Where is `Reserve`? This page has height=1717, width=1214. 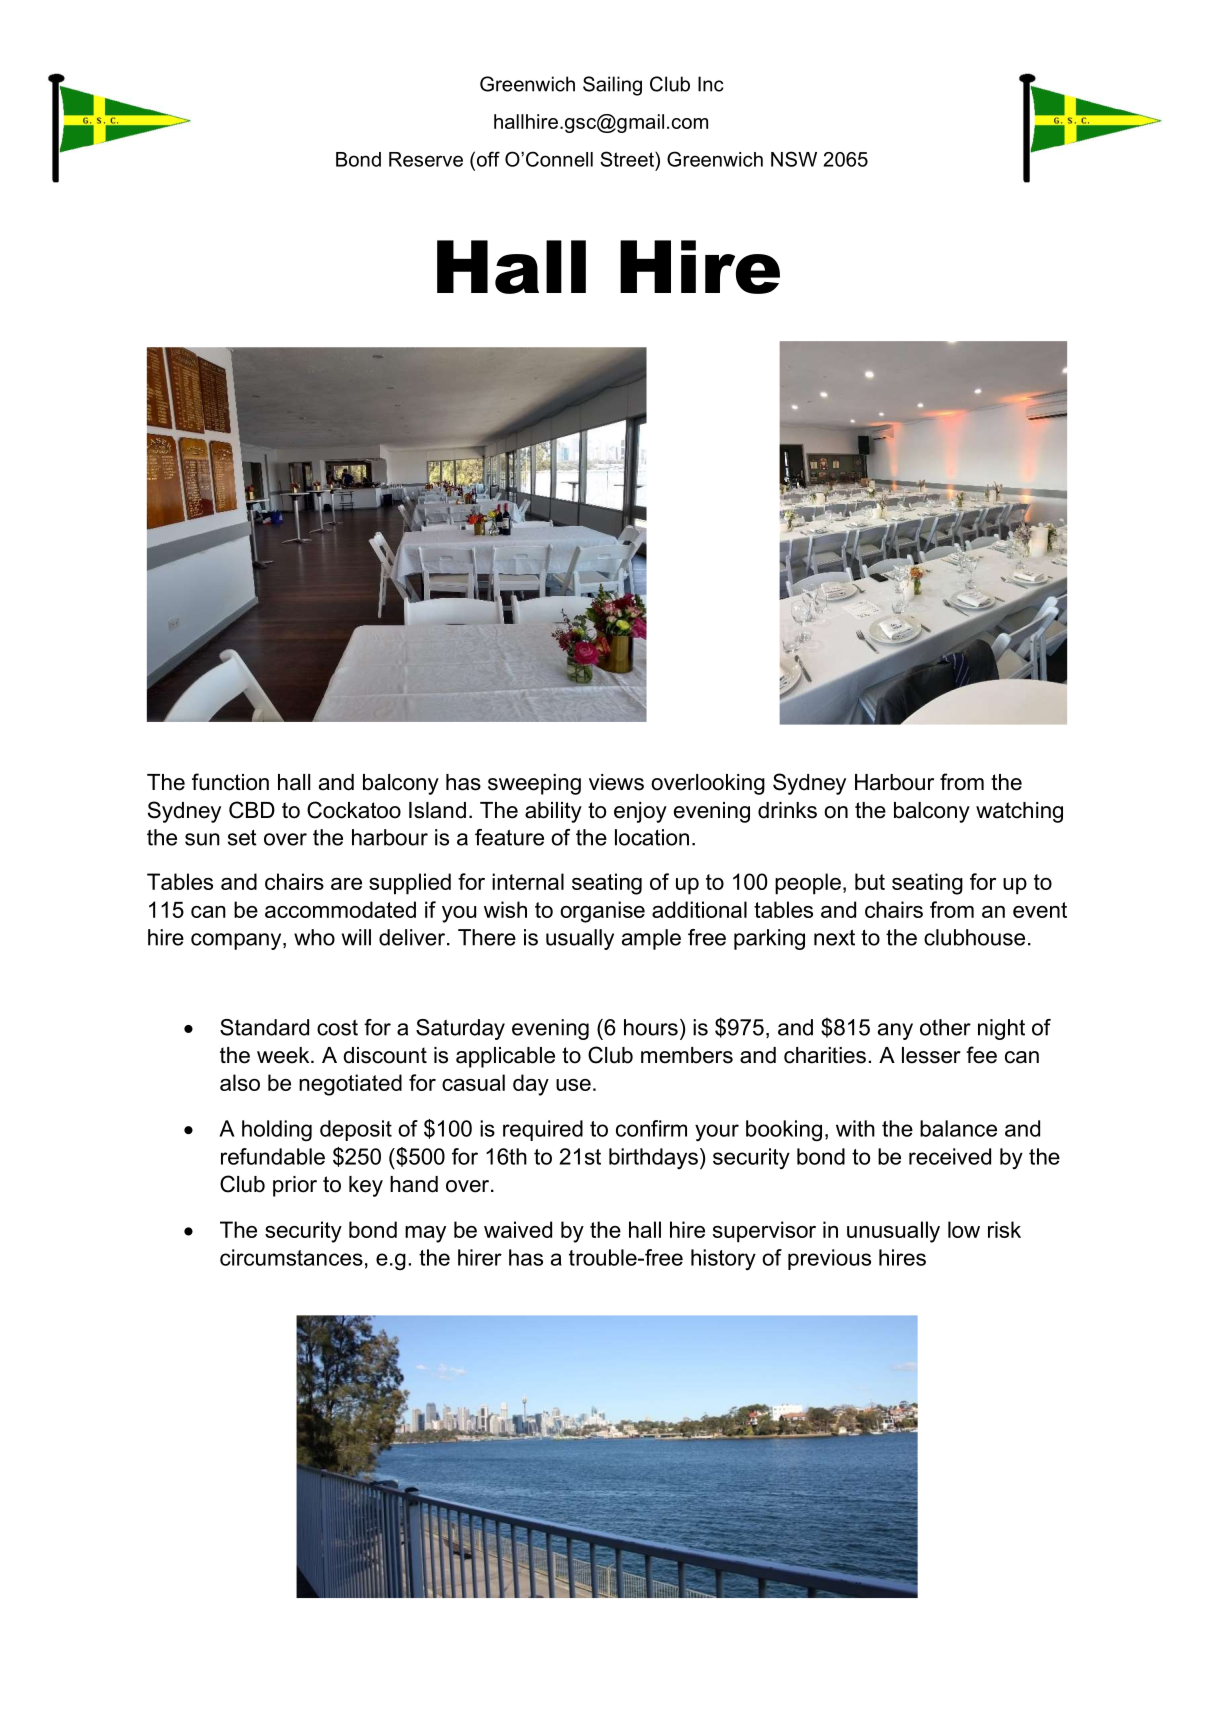 Reserve is located at coordinates (426, 159).
